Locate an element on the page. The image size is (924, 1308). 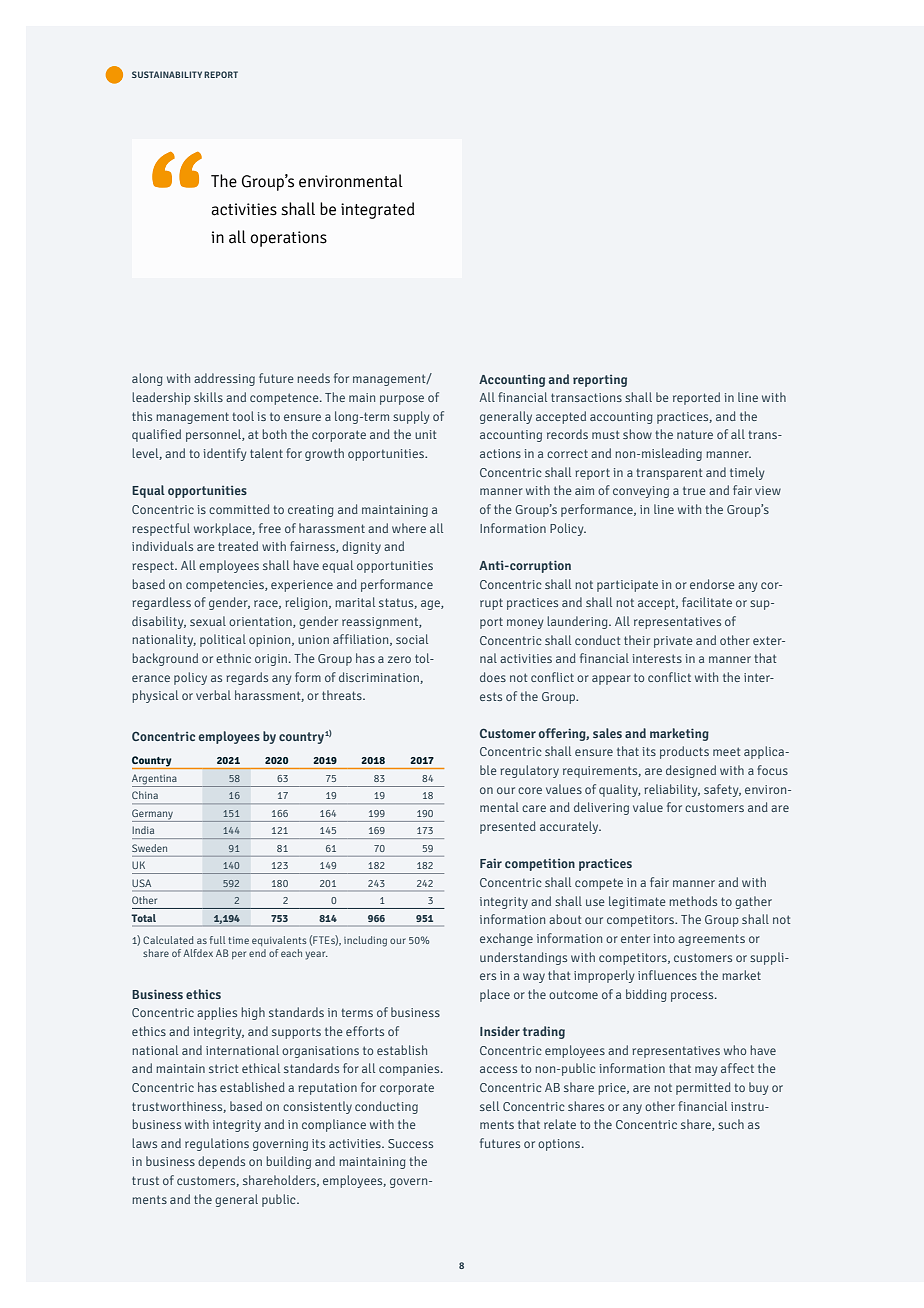
social is located at coordinates (412, 639).
